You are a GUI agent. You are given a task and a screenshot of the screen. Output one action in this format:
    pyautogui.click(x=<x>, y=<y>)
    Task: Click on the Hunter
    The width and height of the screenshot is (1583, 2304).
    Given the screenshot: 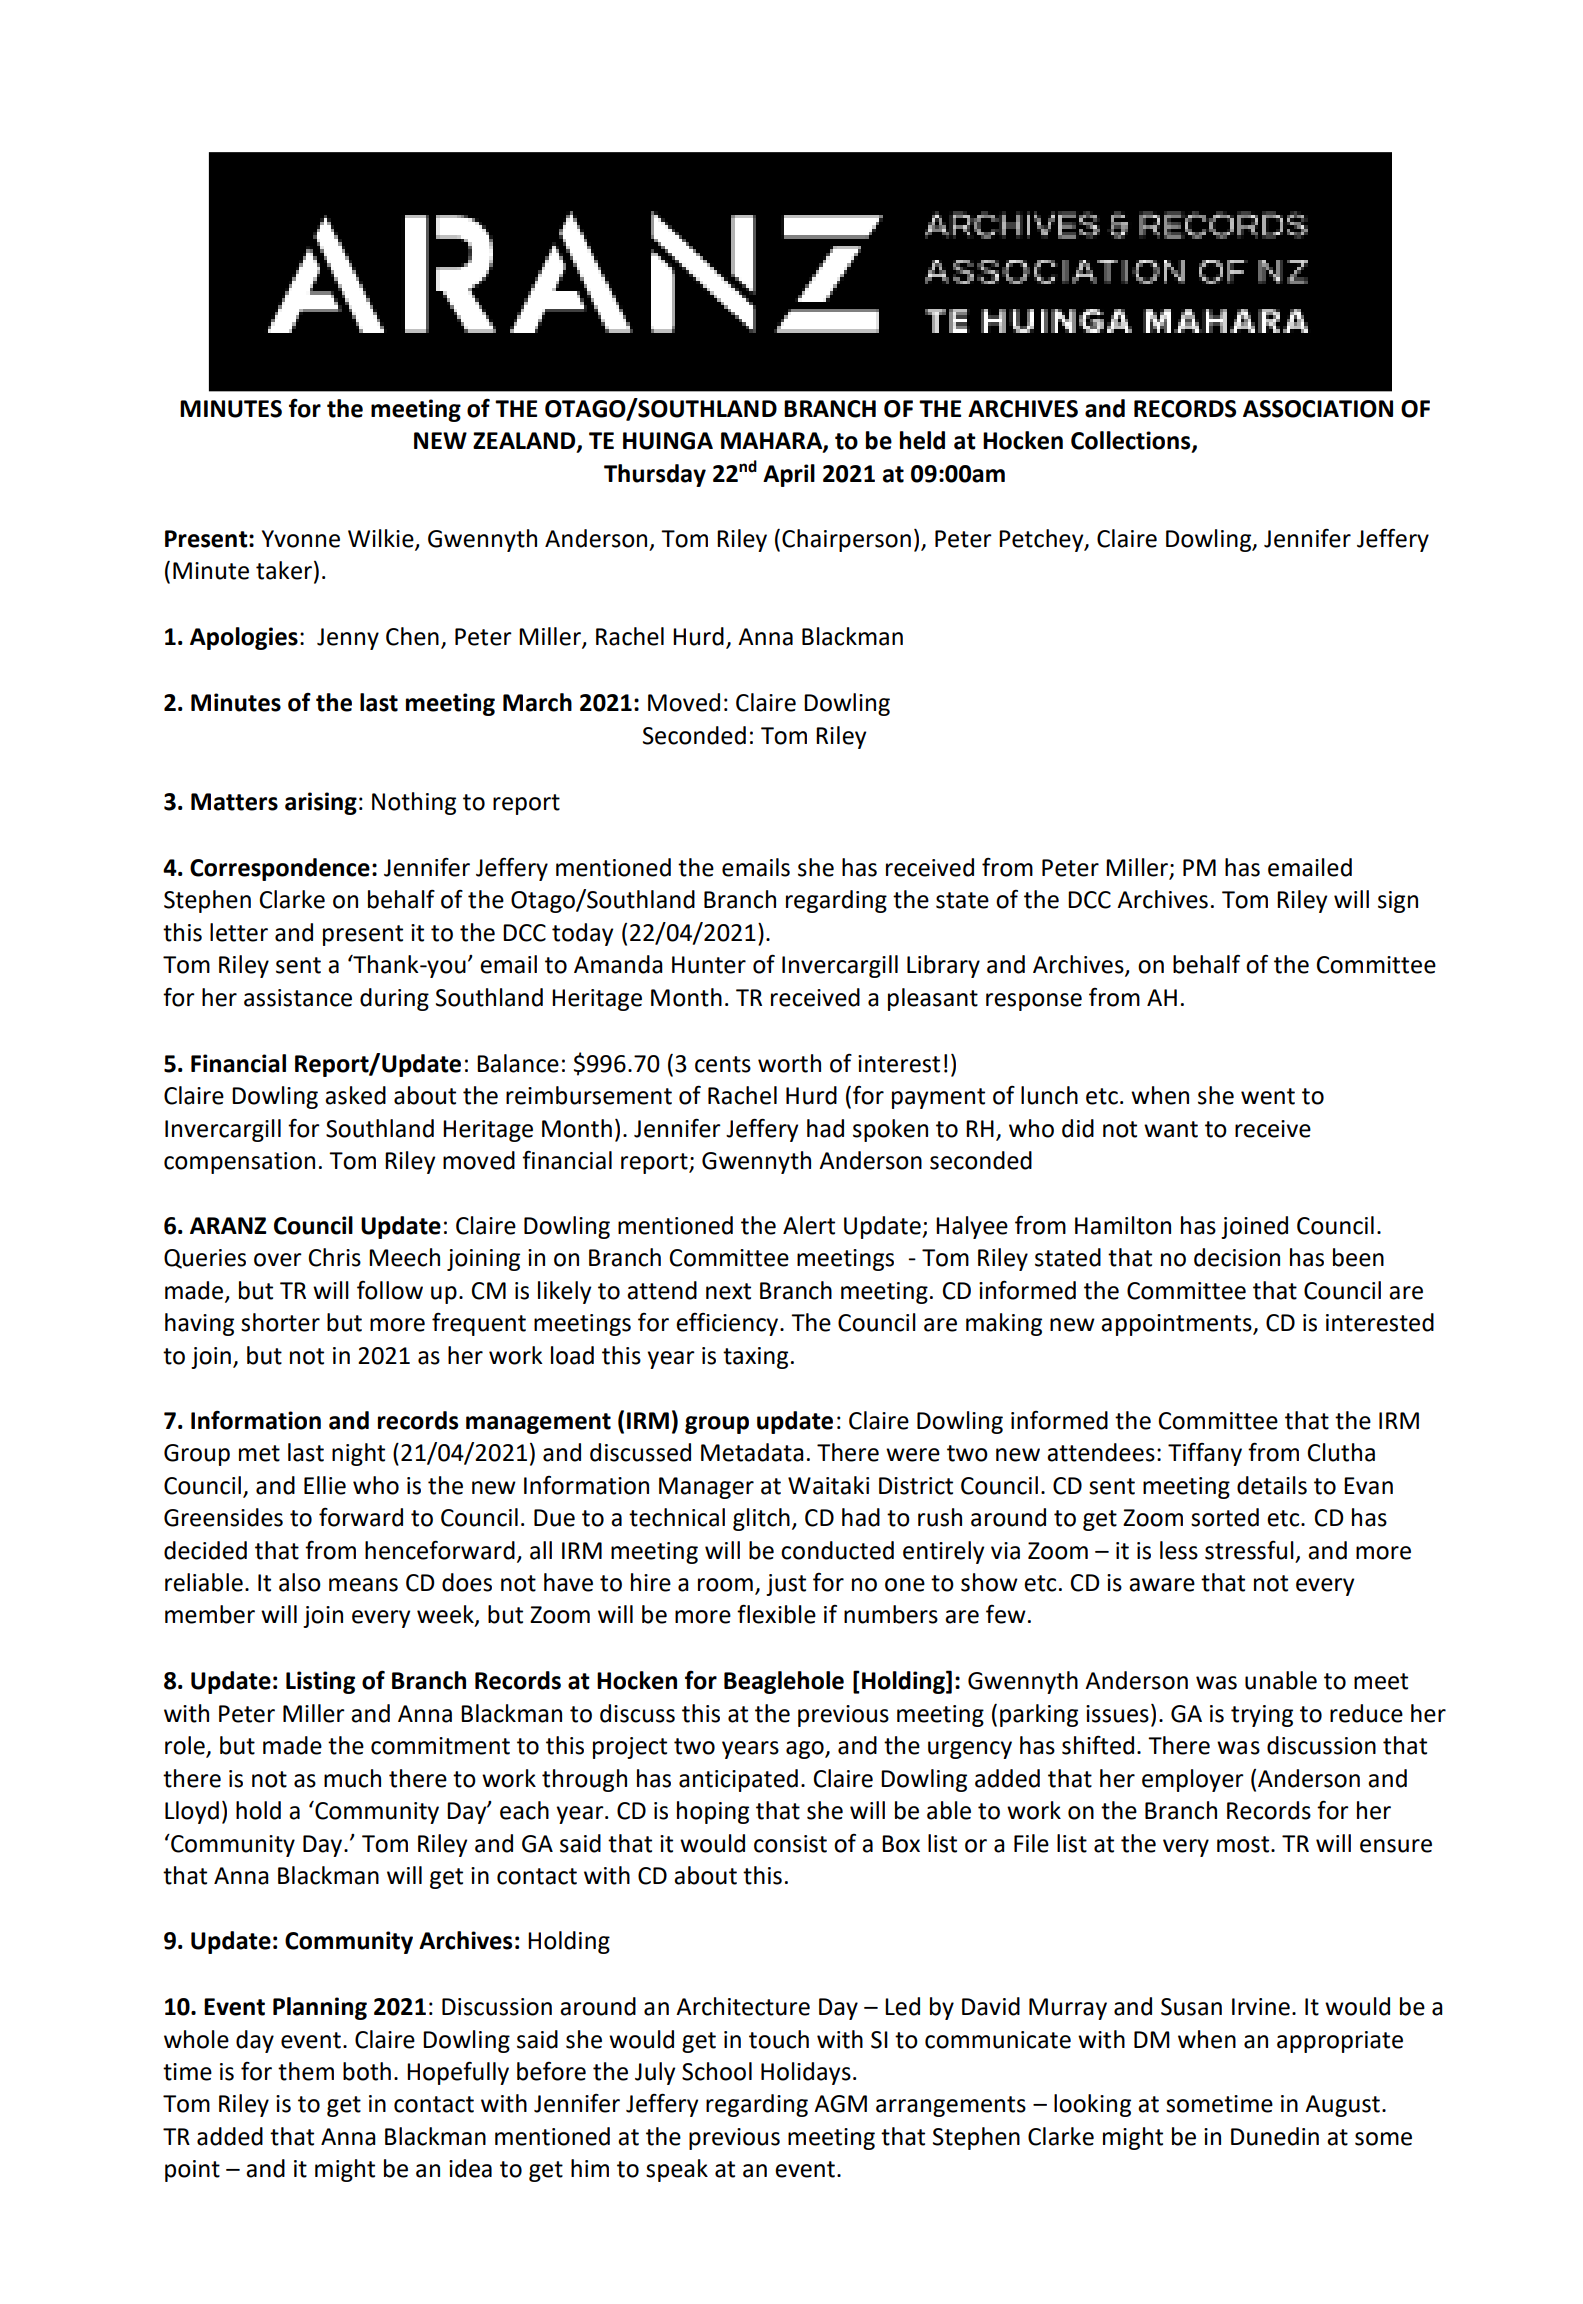 What is the action you would take?
    pyautogui.click(x=709, y=965)
